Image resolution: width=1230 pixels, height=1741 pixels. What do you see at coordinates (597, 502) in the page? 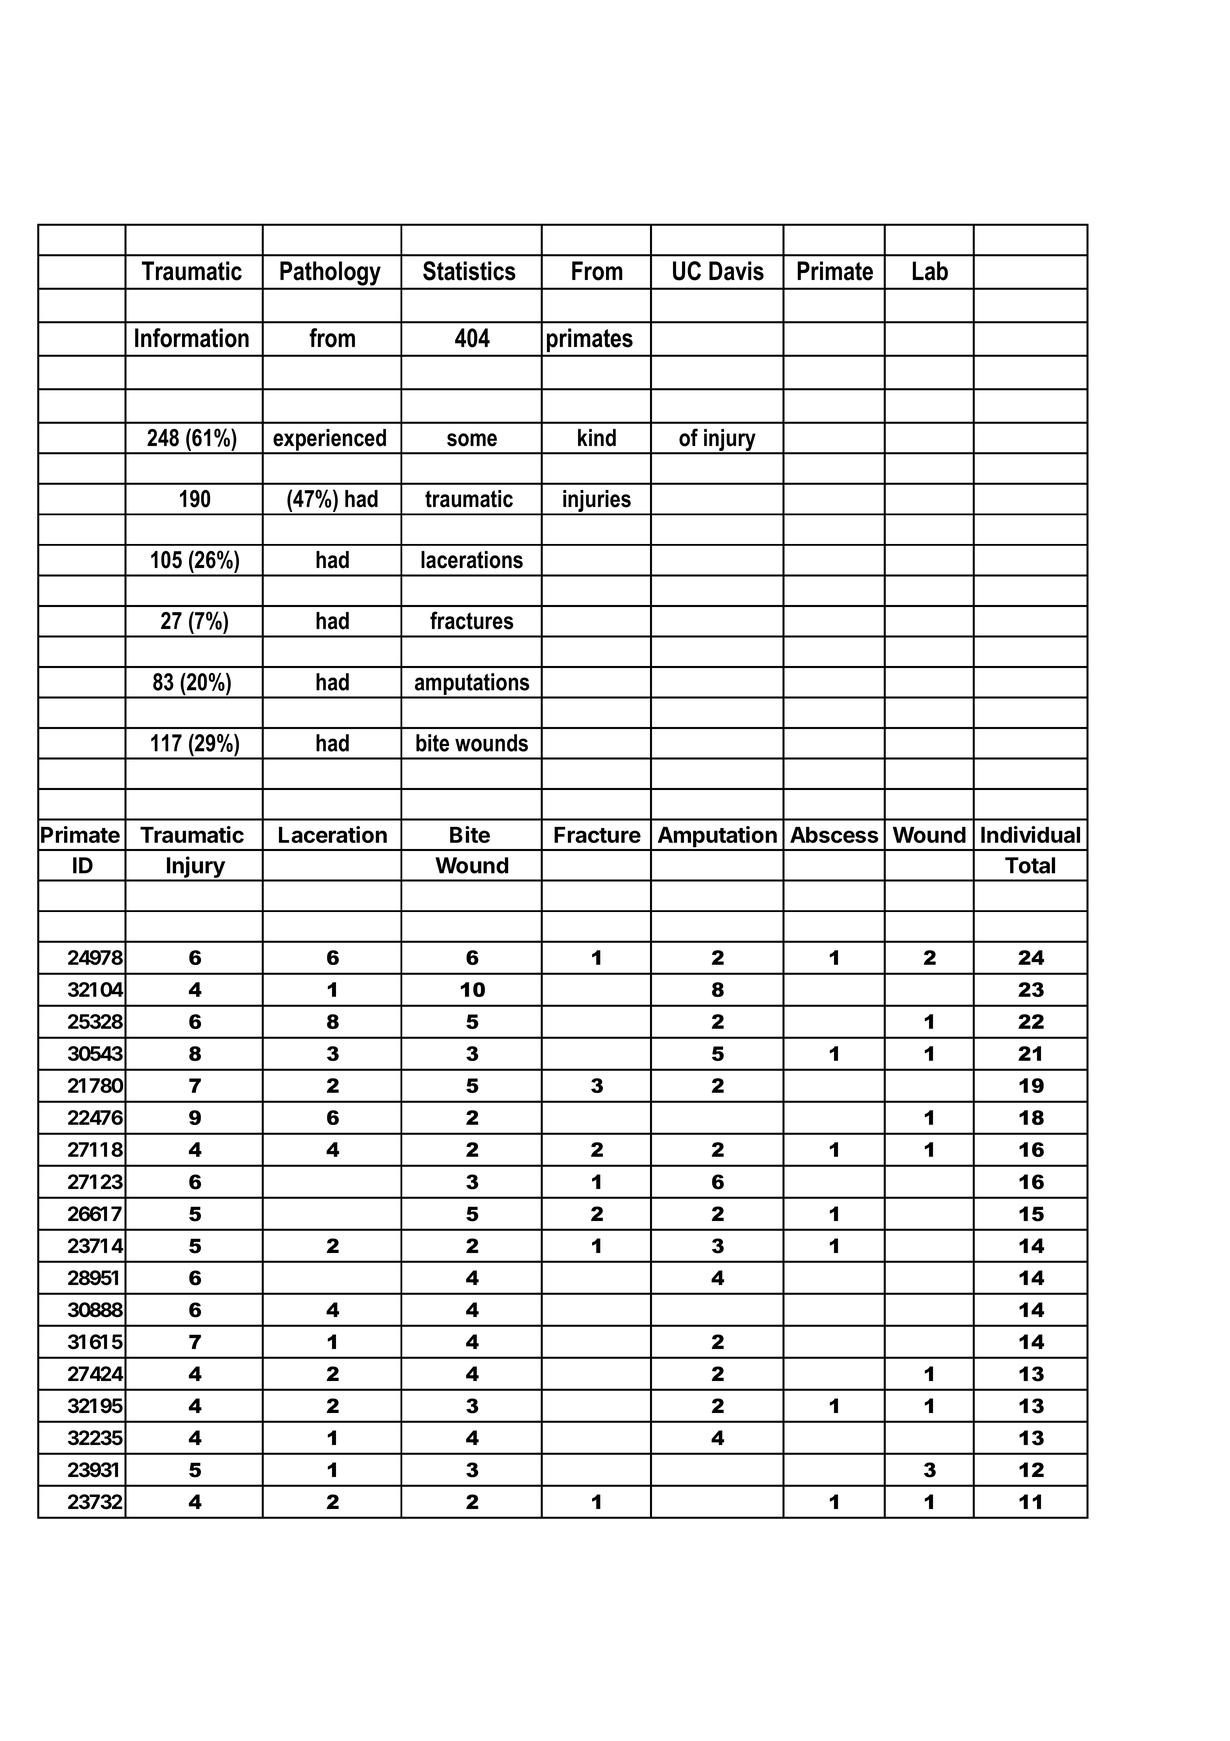
I see `injuries` at bounding box center [597, 502].
